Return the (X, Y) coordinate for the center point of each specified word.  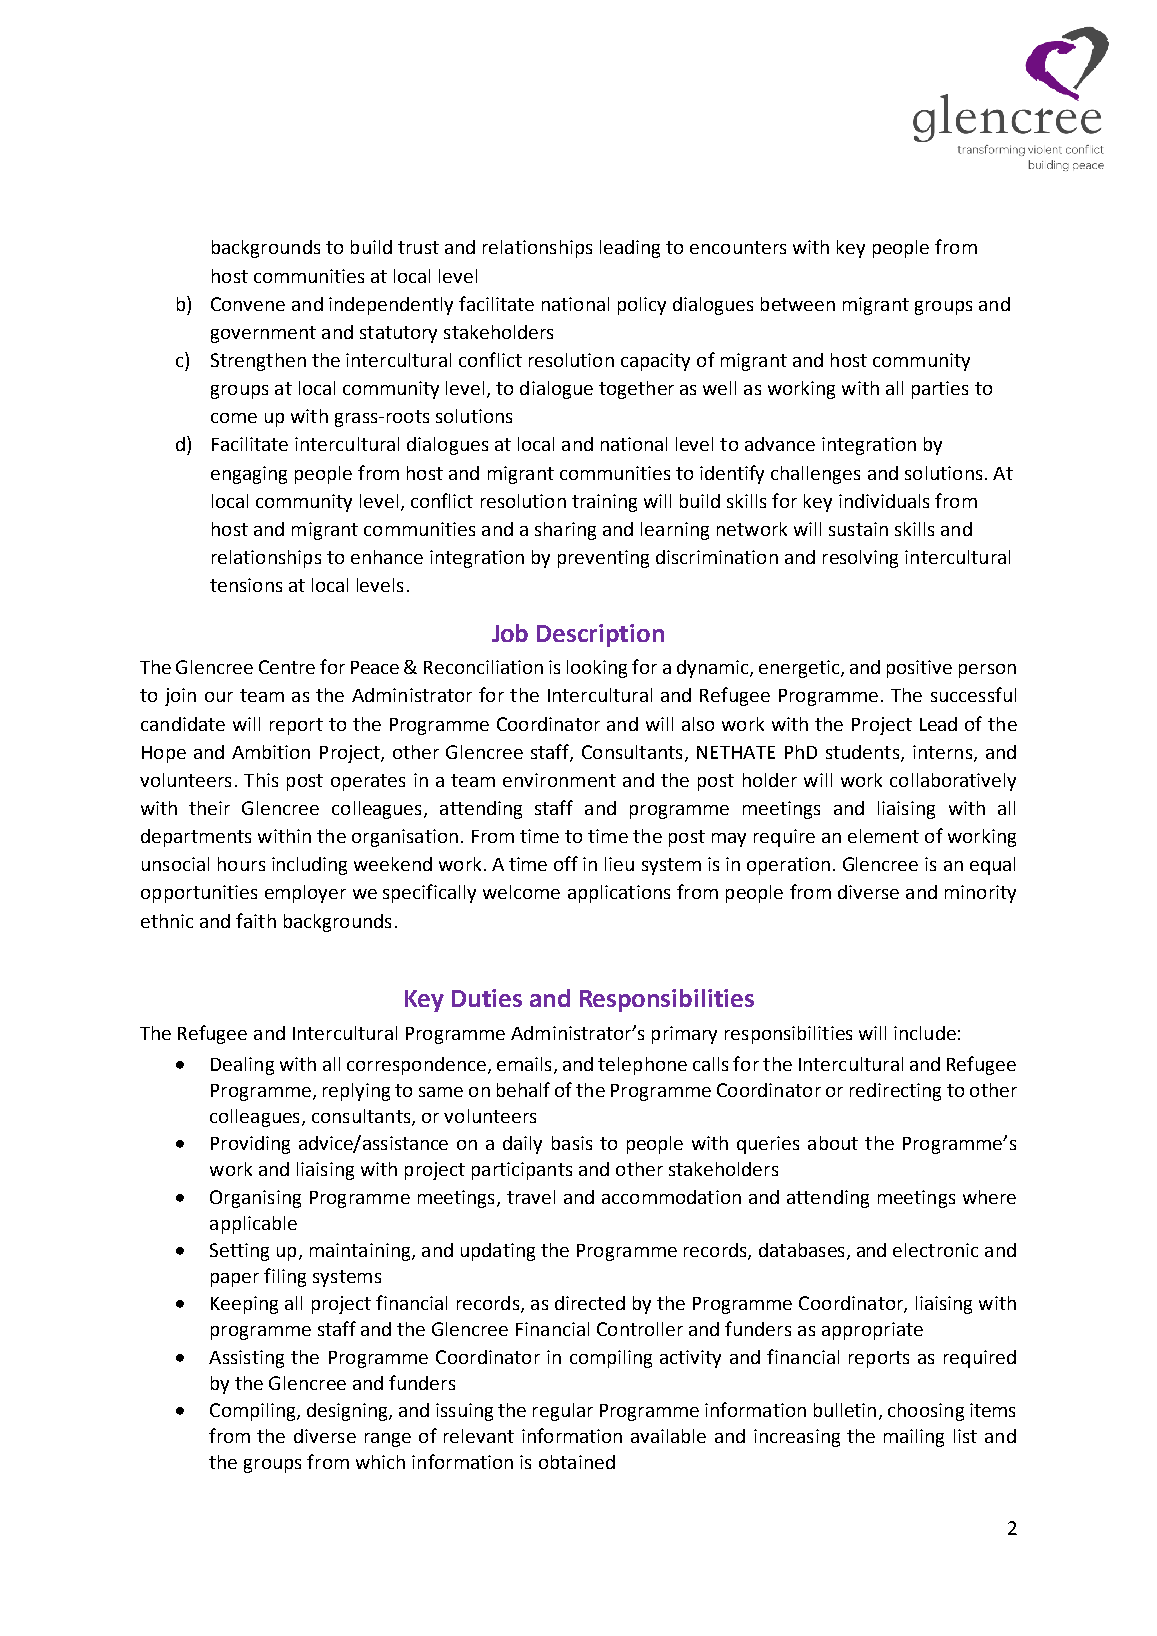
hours (241, 864)
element (883, 836)
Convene (248, 304)
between (798, 304)
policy (642, 306)
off (566, 863)
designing (348, 1412)
